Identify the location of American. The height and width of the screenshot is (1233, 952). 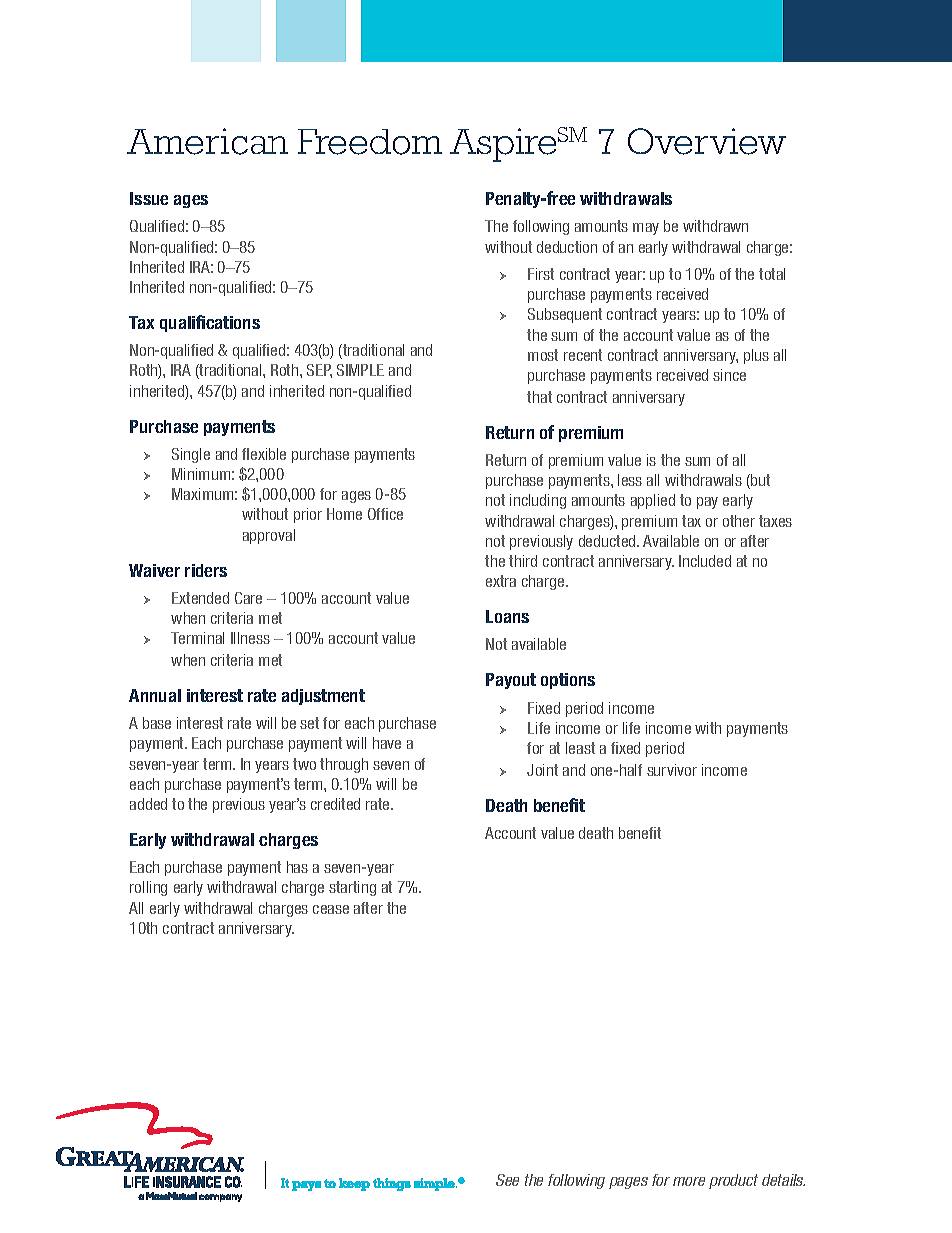
(207, 141).
